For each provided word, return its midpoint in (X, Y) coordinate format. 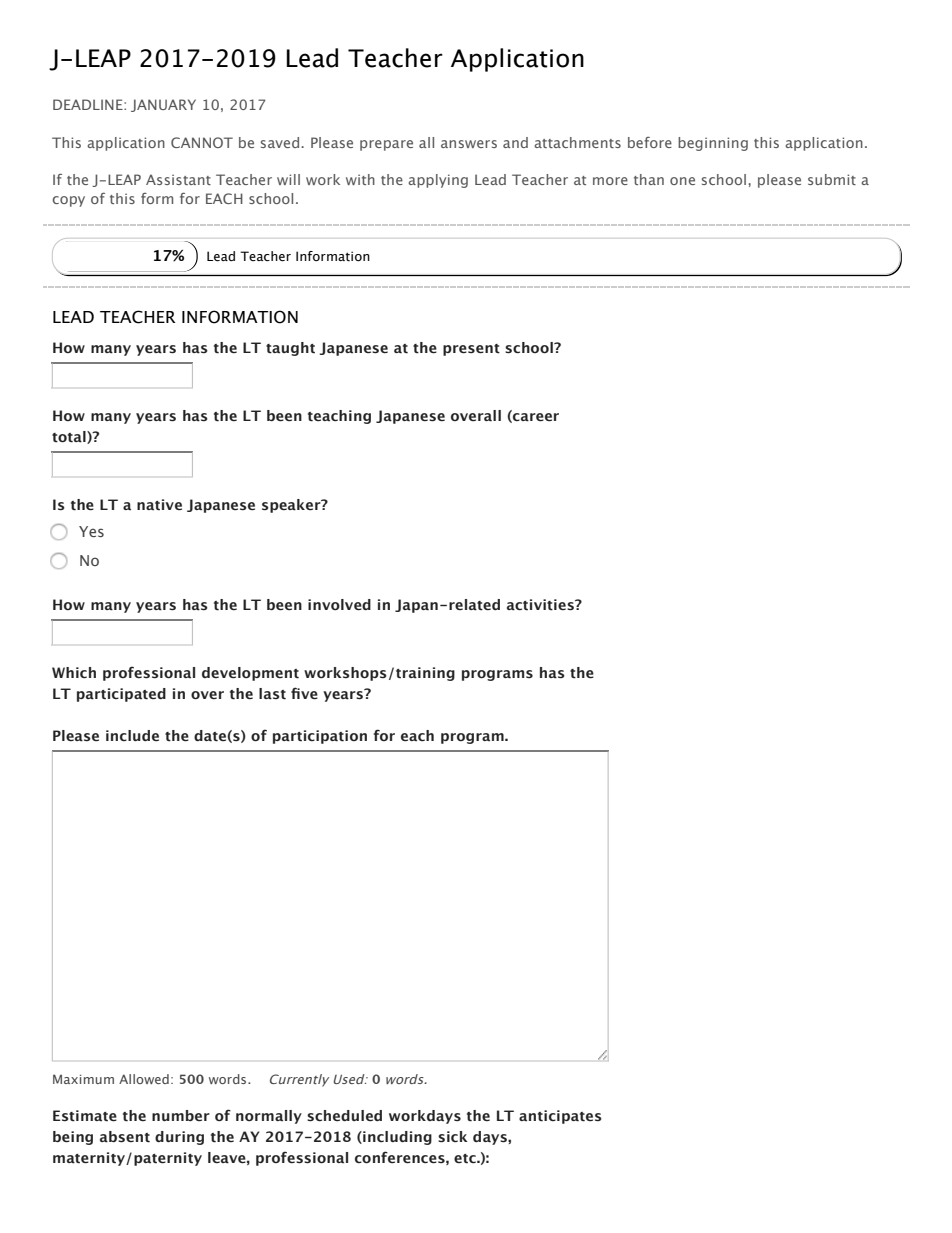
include (132, 735)
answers (469, 144)
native (159, 505)
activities (541, 605)
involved (339, 605)
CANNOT (202, 142)
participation (320, 737)
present (471, 350)
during (179, 1138)
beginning (713, 144)
